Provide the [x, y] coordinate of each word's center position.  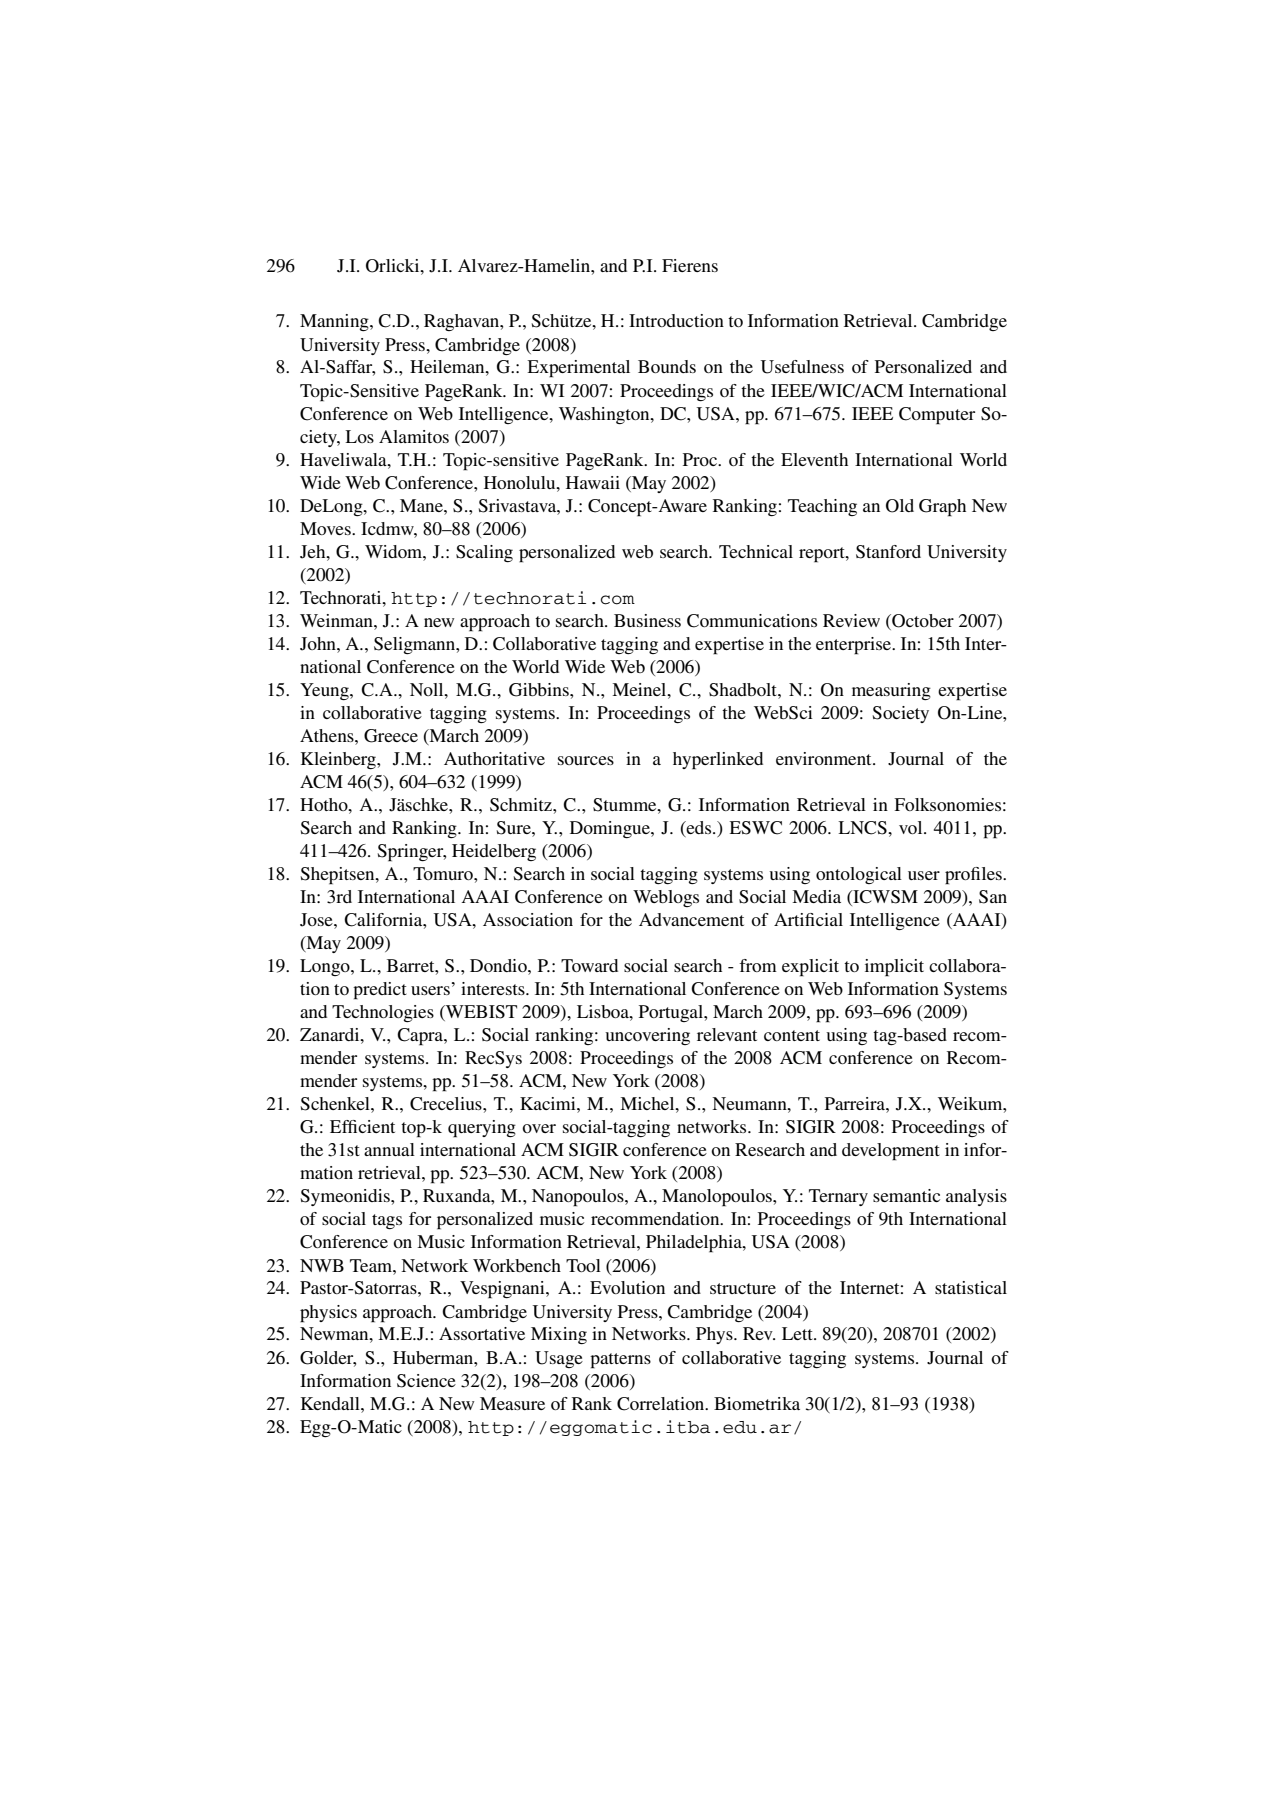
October [922, 622]
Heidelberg [494, 852]
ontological [859, 875]
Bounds [667, 366]
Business [647, 620]
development [891, 1152]
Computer [937, 416]
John [319, 644]
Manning [335, 322]
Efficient [362, 1126]
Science [426, 1381]
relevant [727, 1034]
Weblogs [666, 898]
